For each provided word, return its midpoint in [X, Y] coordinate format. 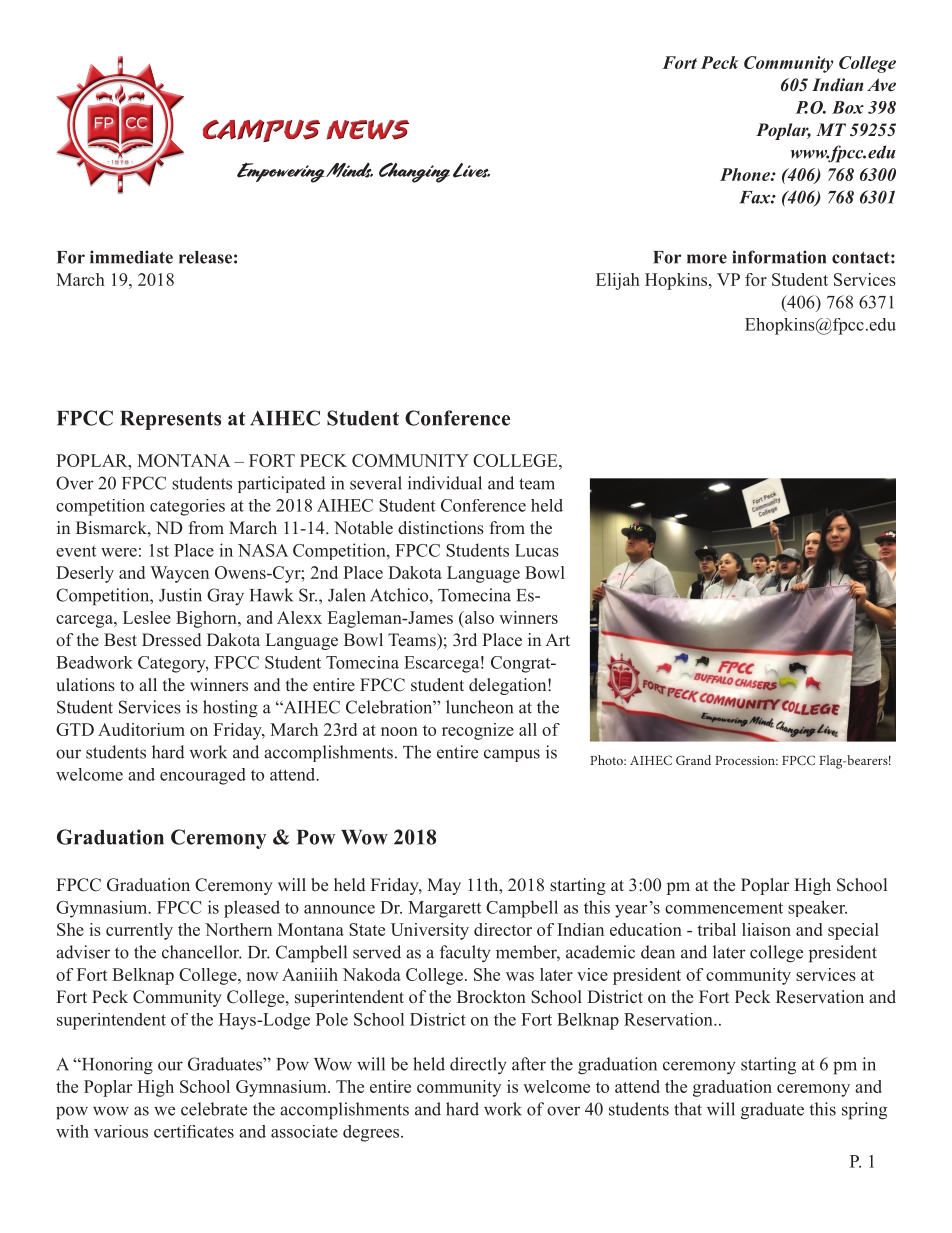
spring [864, 1111]
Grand [693, 760]
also [478, 617]
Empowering [280, 173]
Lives [471, 170]
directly [478, 1066]
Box [848, 107]
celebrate [214, 1109]
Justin [180, 595]
